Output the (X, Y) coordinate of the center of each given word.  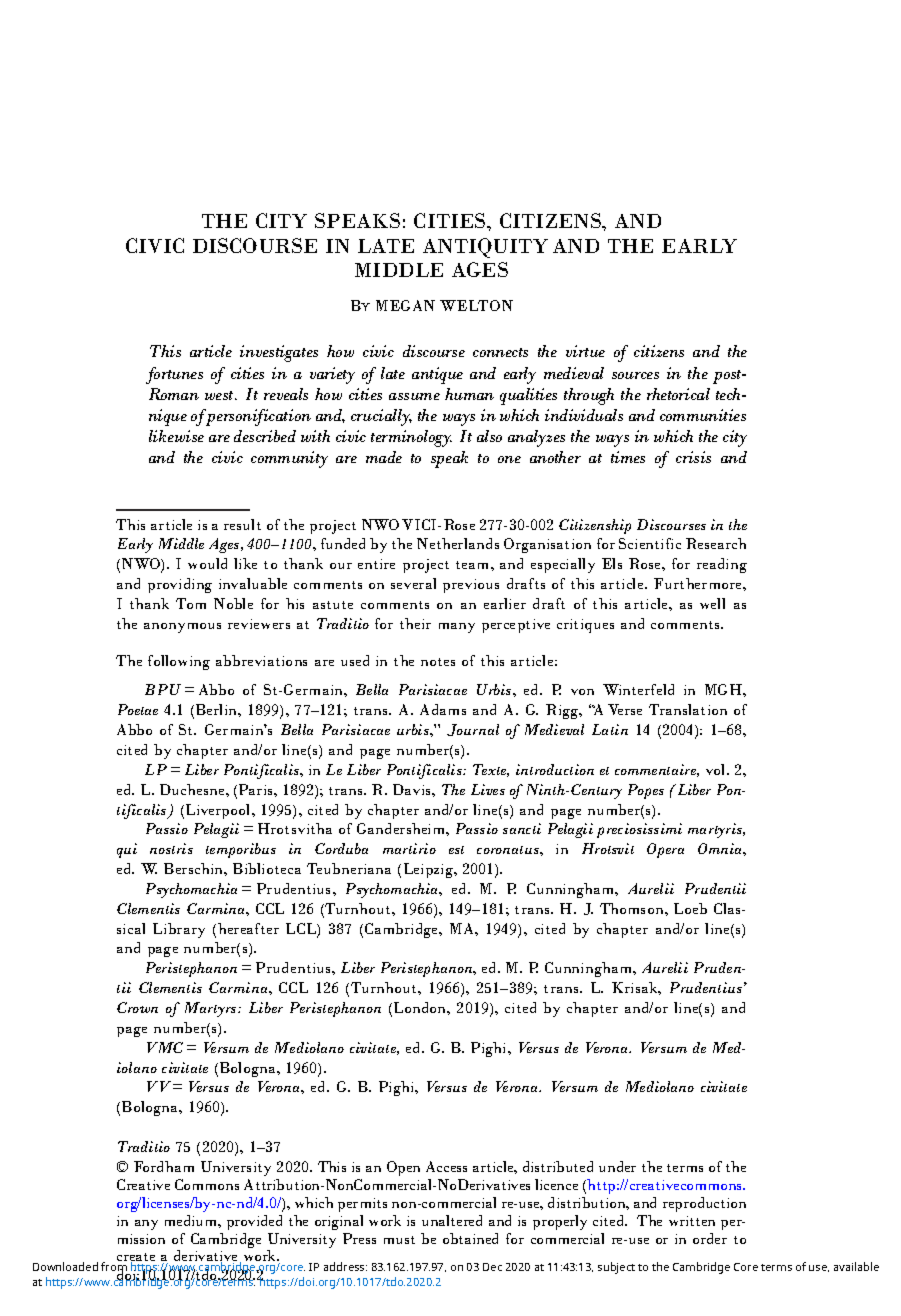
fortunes (174, 375)
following (179, 662)
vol (717, 769)
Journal (473, 730)
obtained (470, 1238)
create (136, 1259)
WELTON (476, 305)
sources (635, 375)
